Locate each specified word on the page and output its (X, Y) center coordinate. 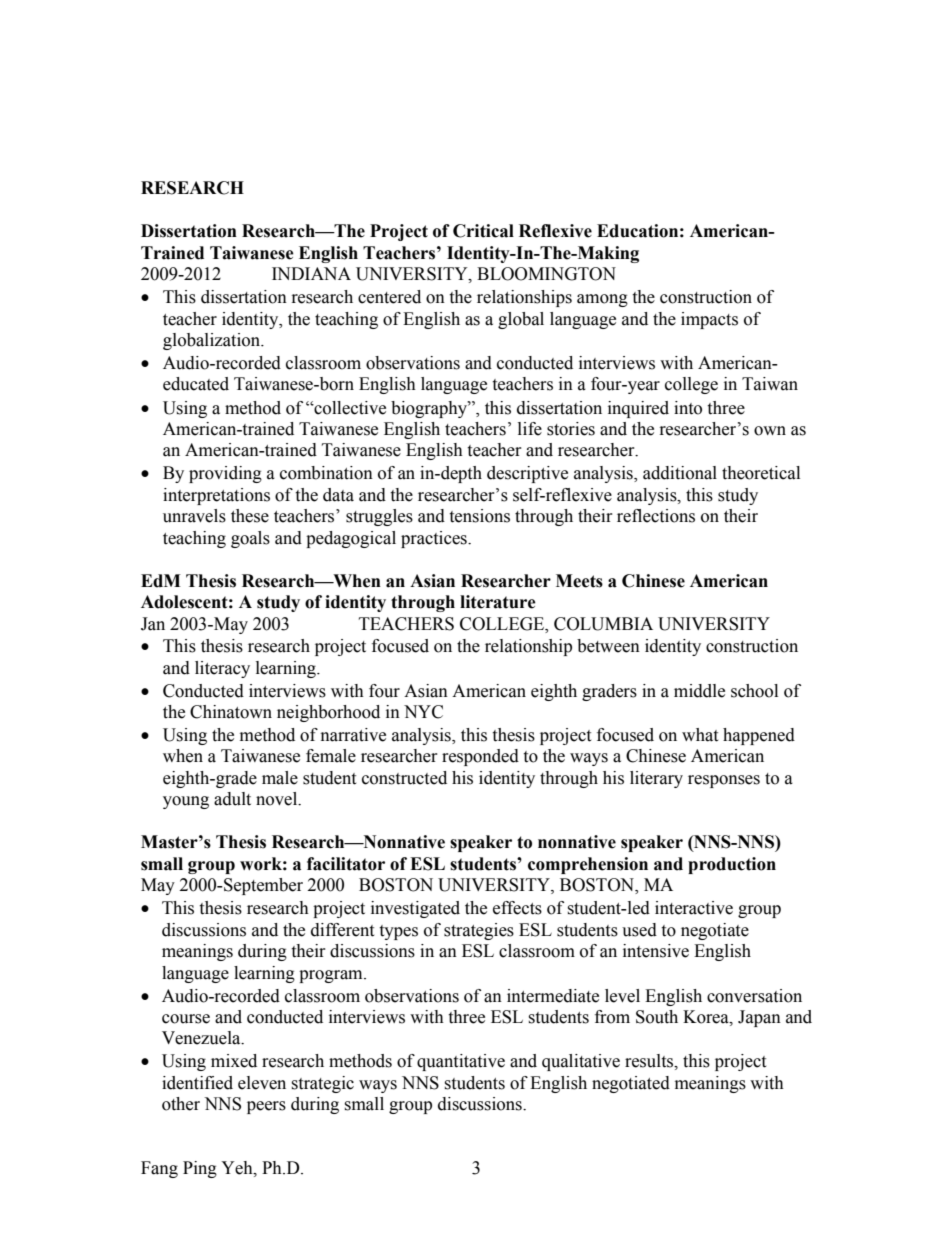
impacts (709, 320)
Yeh (238, 1168)
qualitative (581, 1062)
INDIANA (311, 273)
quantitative (461, 1062)
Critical (483, 231)
